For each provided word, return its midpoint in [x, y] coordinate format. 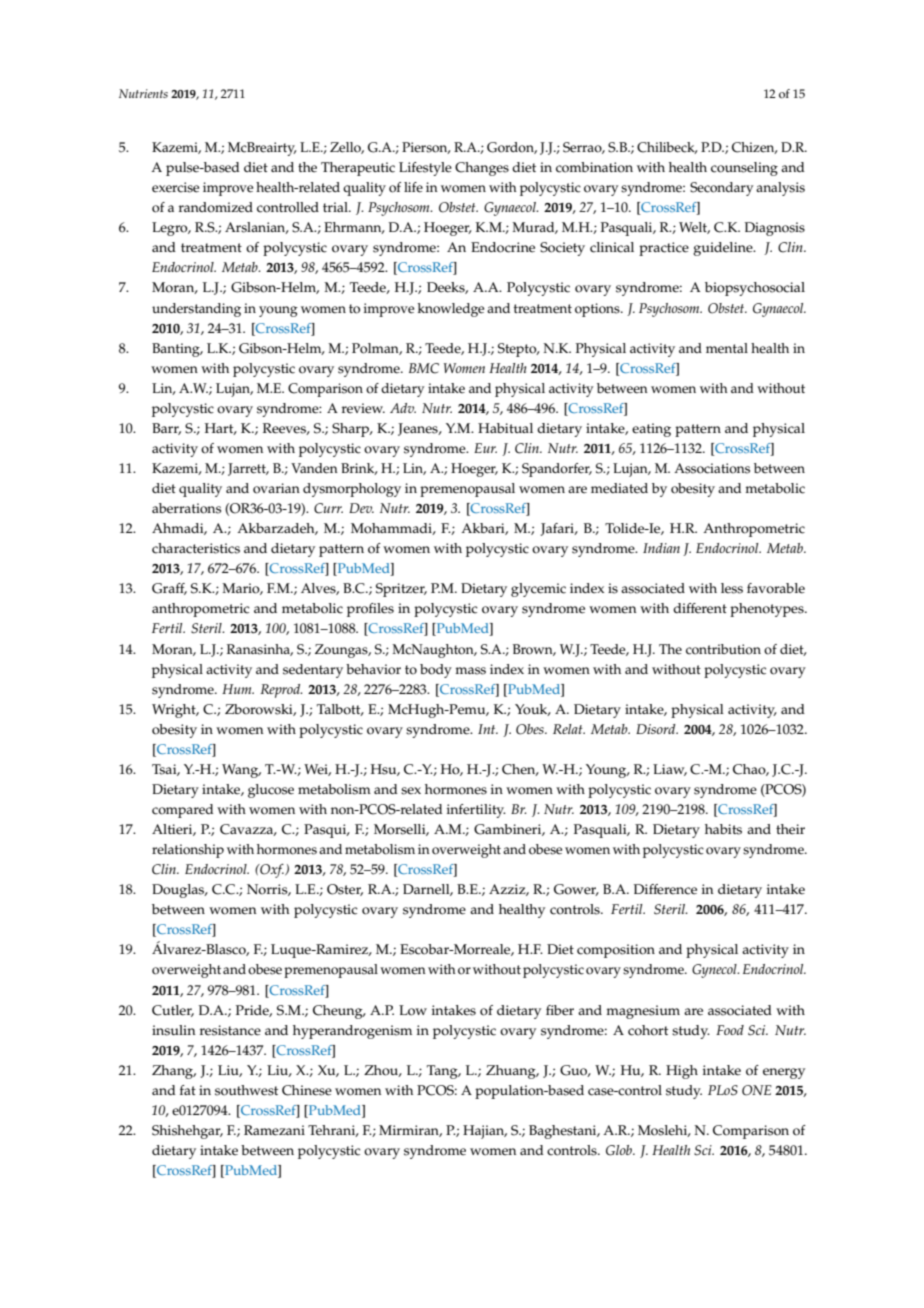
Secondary [721, 189]
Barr [166, 429]
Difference [665, 889]
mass [470, 671]
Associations [712, 468]
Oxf [272, 871]
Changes [482, 169]
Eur [485, 448]
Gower [576, 890]
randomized [216, 207]
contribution [723, 649]
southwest [246, 1090]
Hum [238, 689]
